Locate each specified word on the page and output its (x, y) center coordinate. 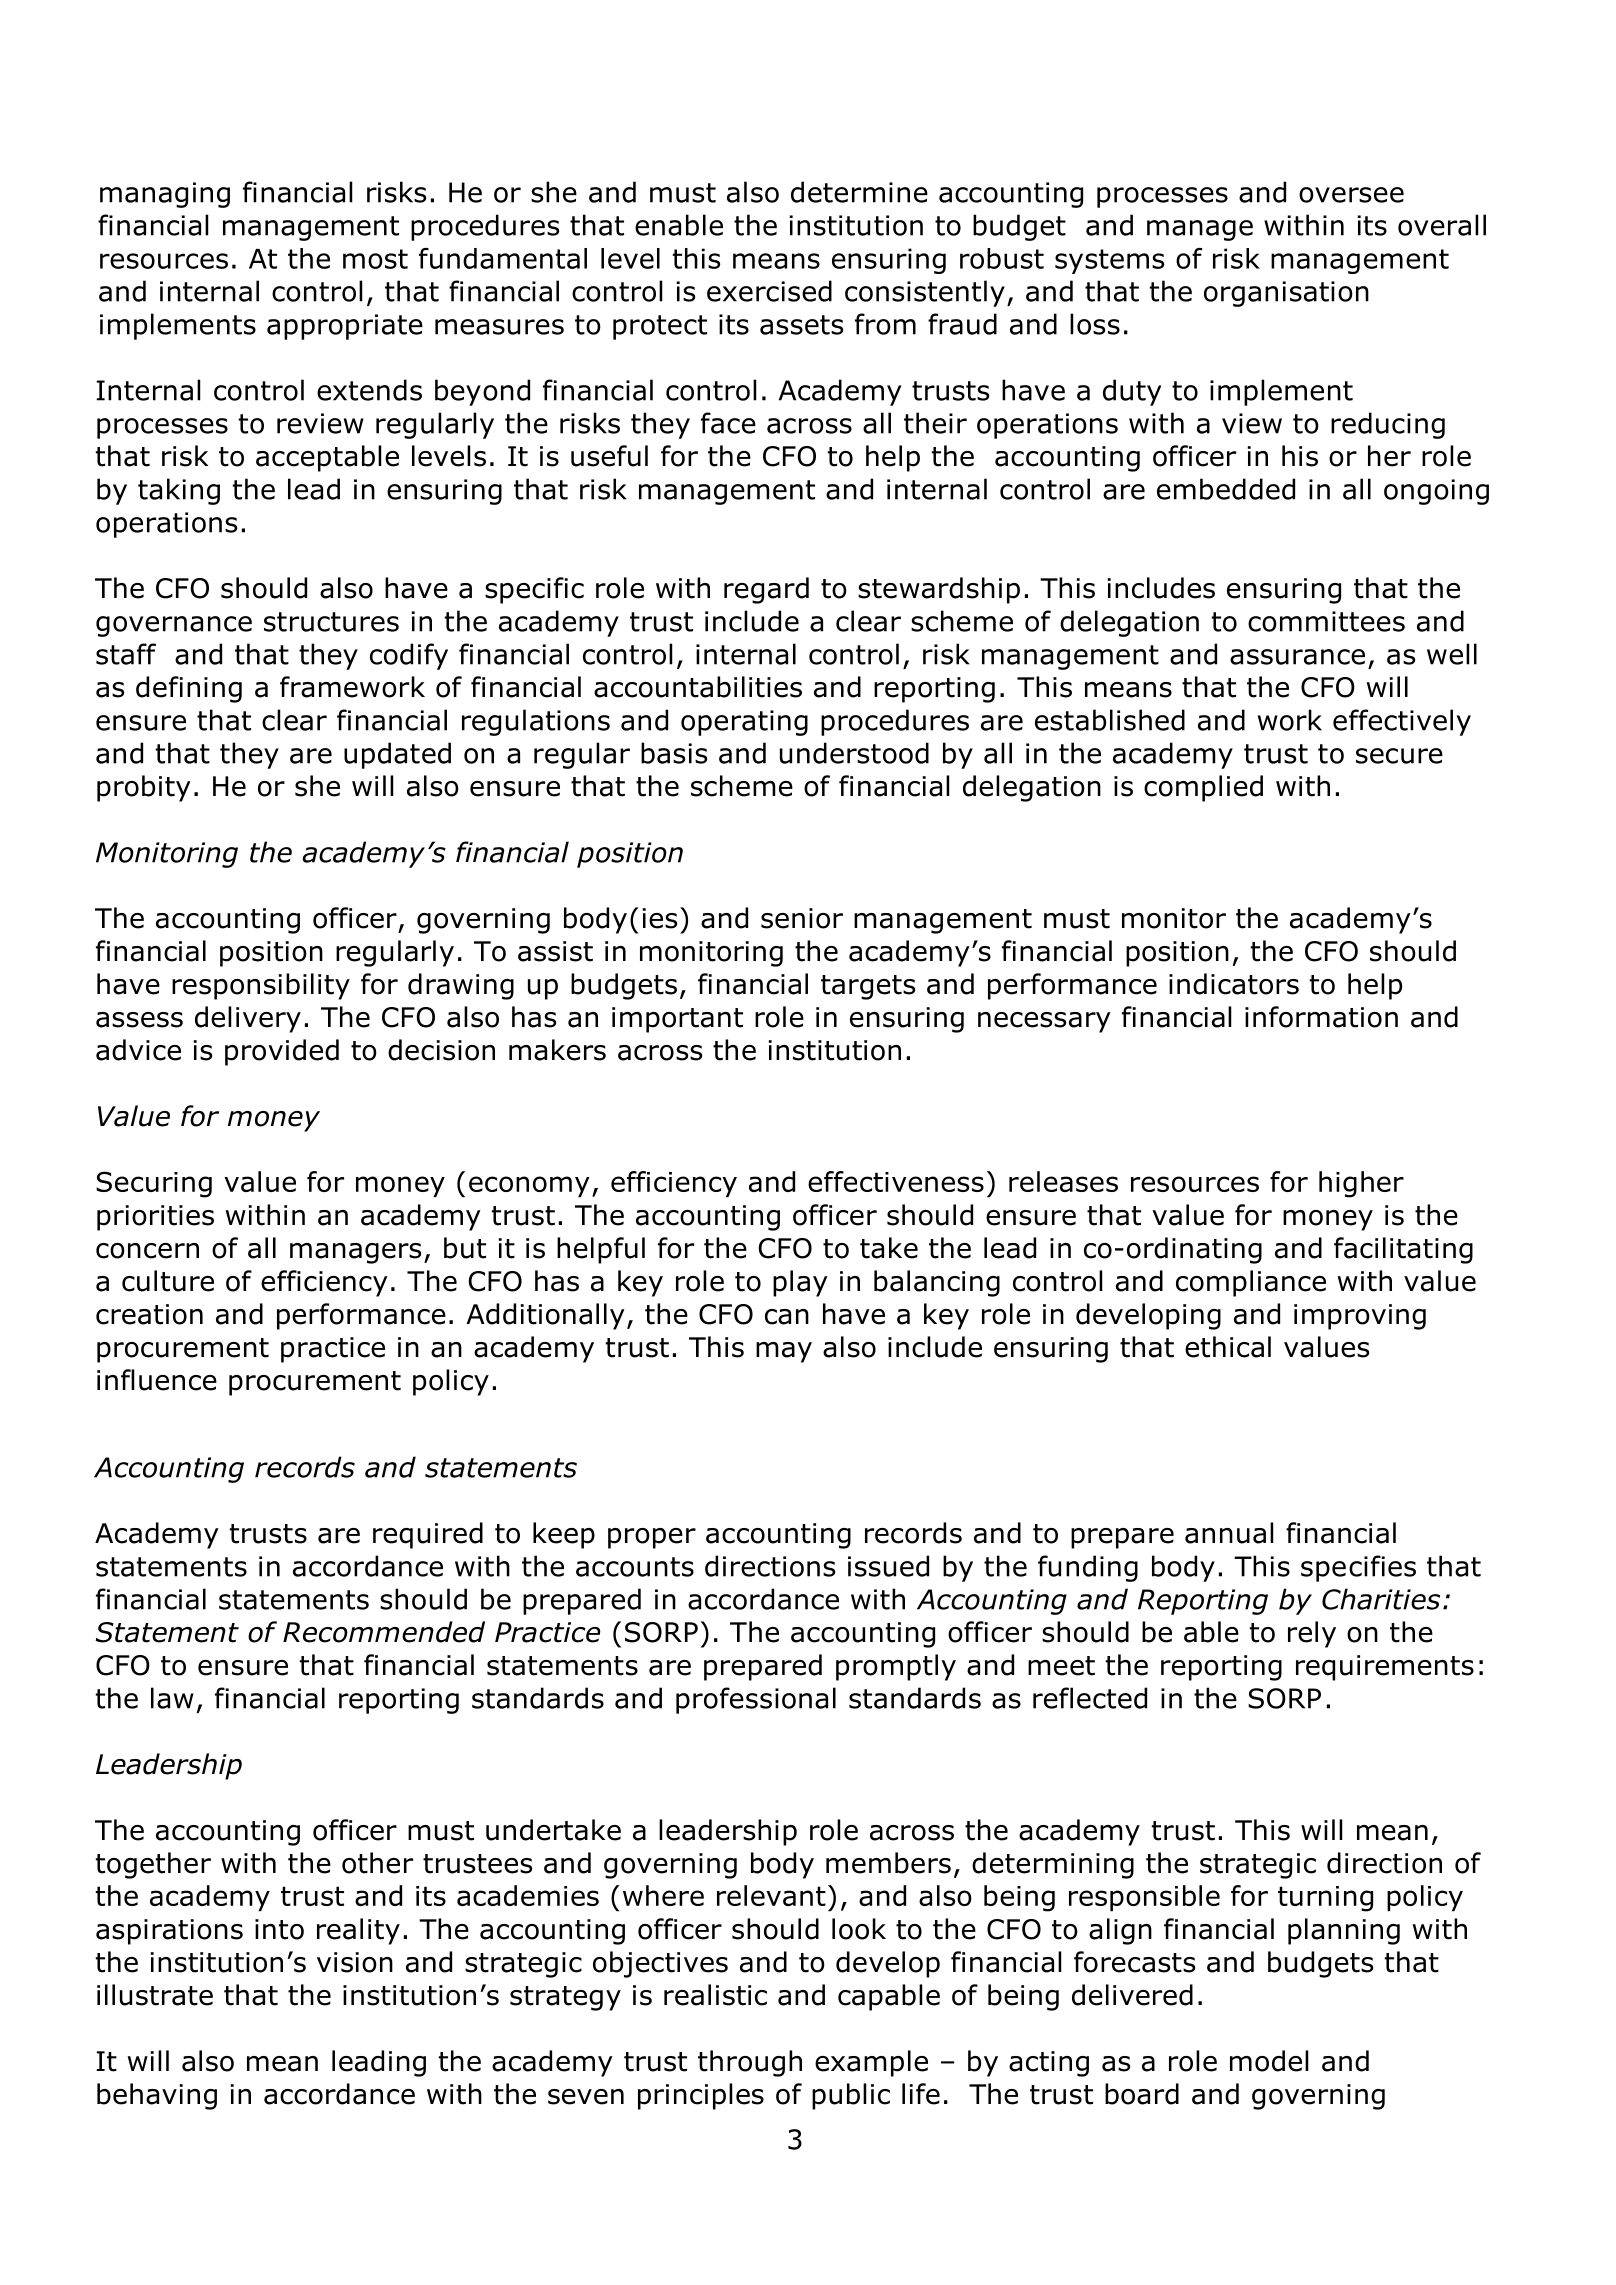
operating (744, 723)
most (375, 259)
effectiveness (896, 1181)
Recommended (384, 1632)
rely (1312, 1634)
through (750, 2063)
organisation (1286, 294)
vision (355, 1962)
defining (189, 689)
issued (888, 1566)
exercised (769, 291)
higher (1361, 1184)
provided (282, 1052)
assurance (1297, 657)
